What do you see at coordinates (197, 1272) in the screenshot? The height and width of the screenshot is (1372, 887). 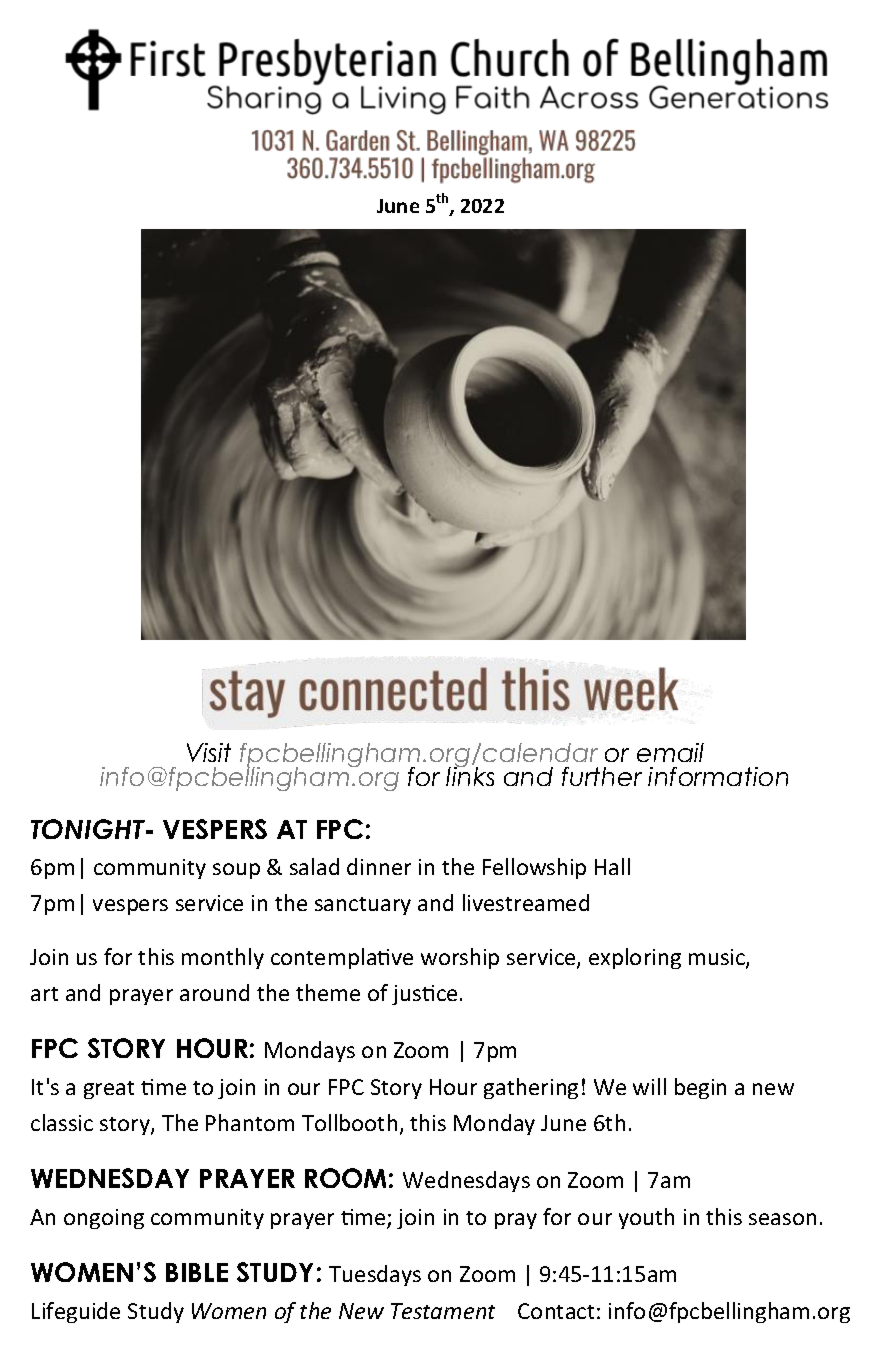 I see `BIBLE` at bounding box center [197, 1272].
